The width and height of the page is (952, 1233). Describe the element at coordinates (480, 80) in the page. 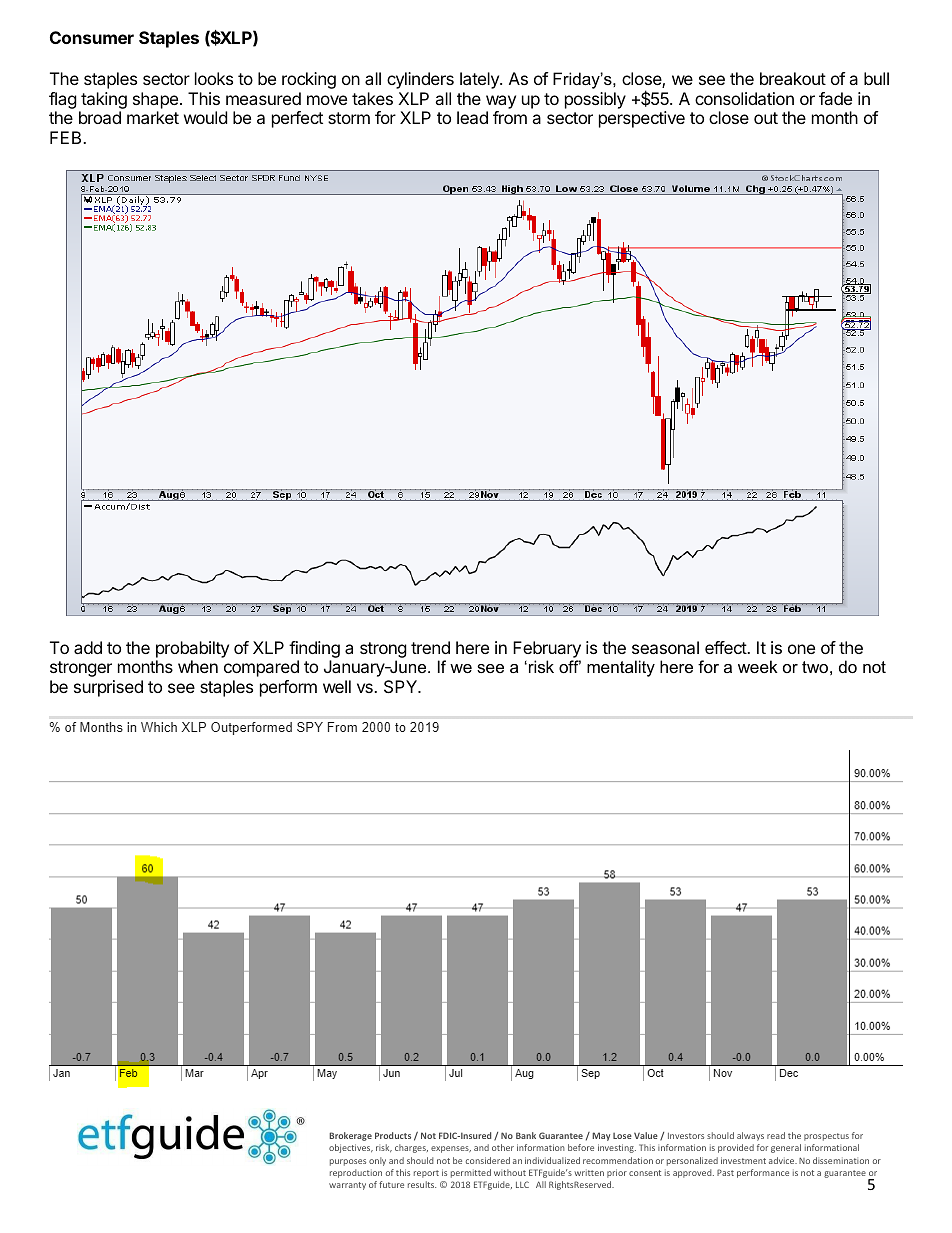

I see `lately` at that location.
